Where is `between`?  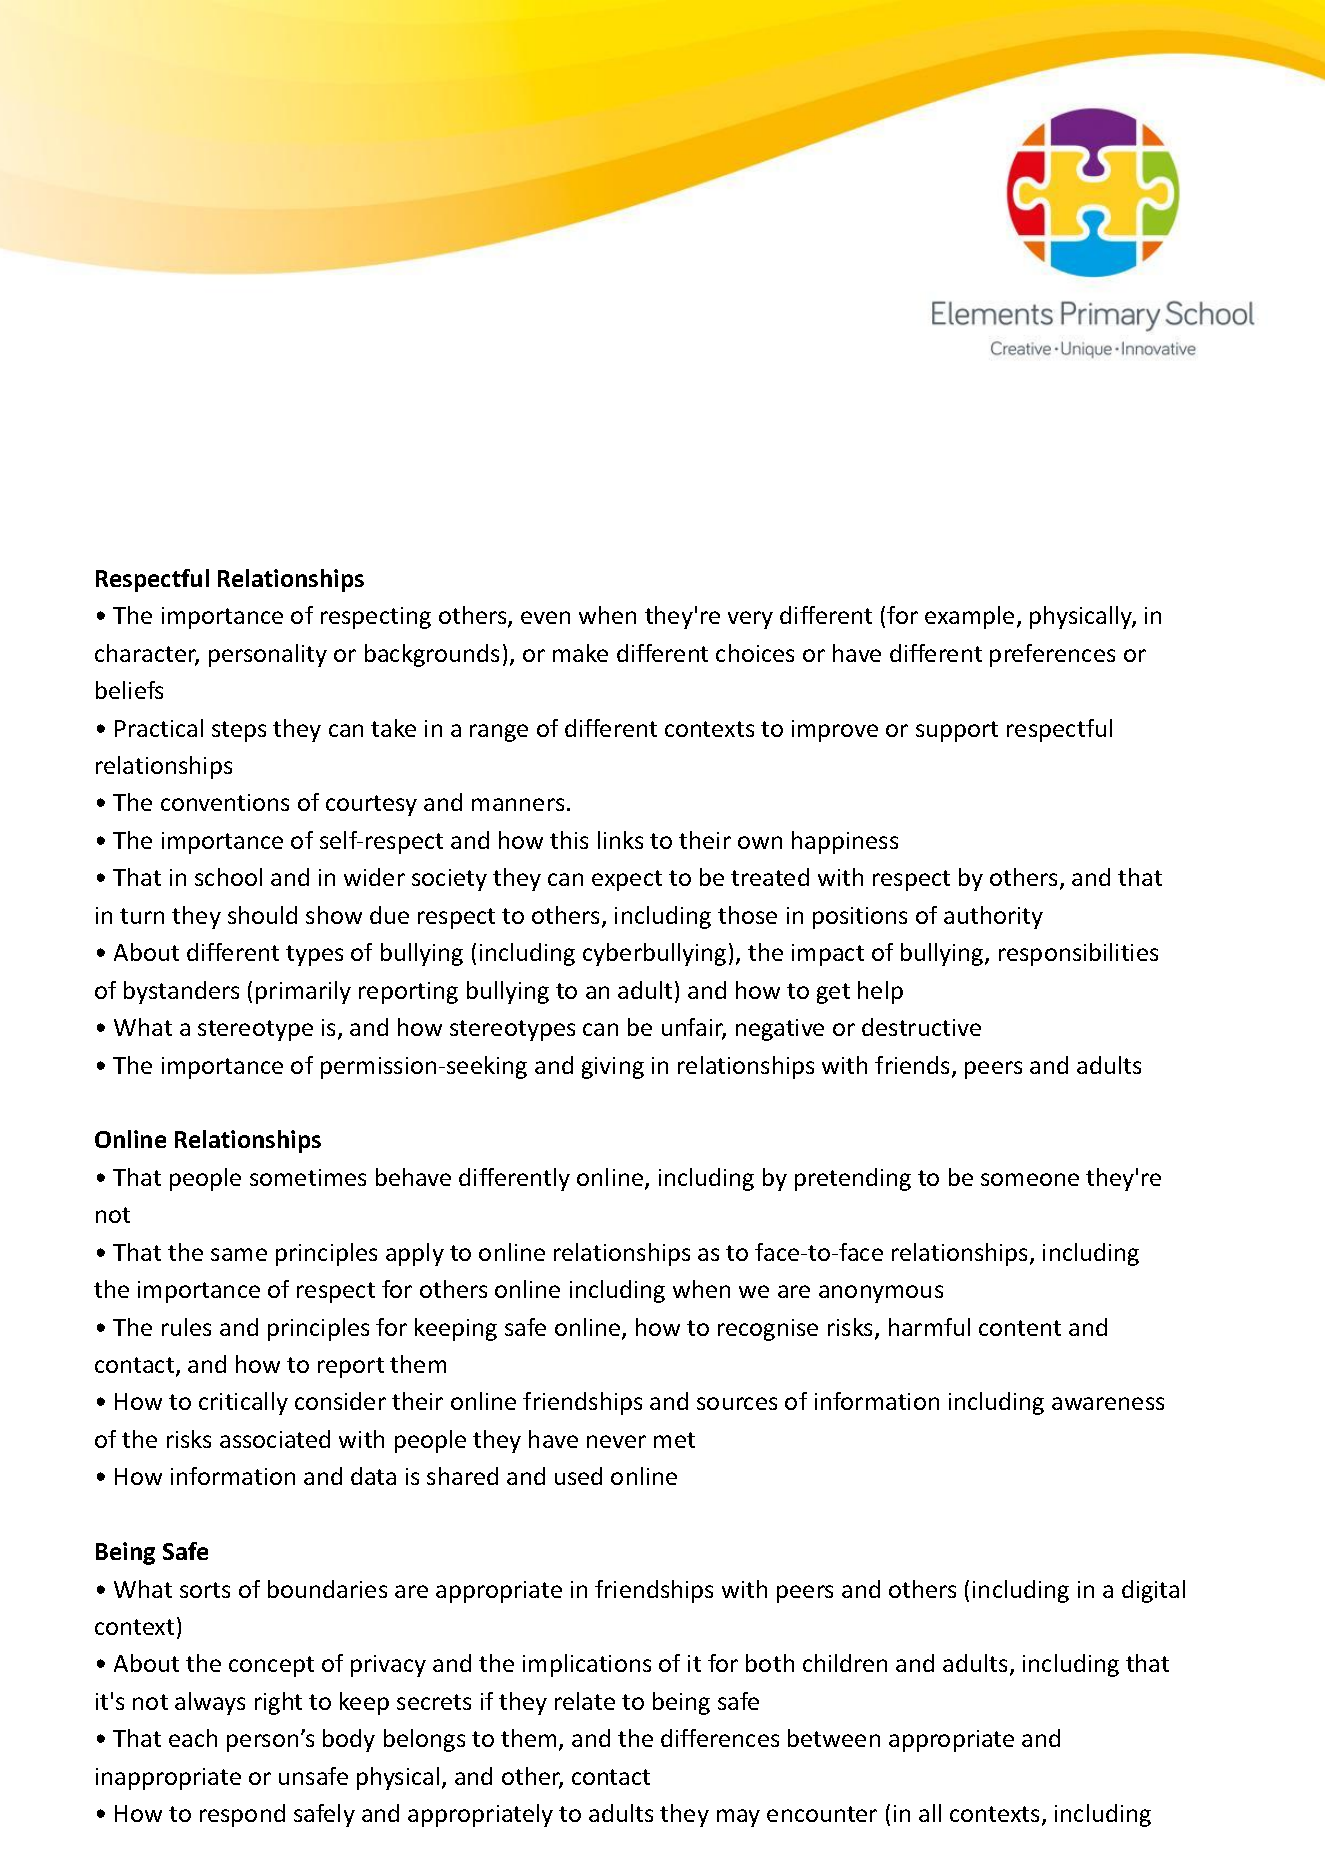 between is located at coordinates (834, 1738).
